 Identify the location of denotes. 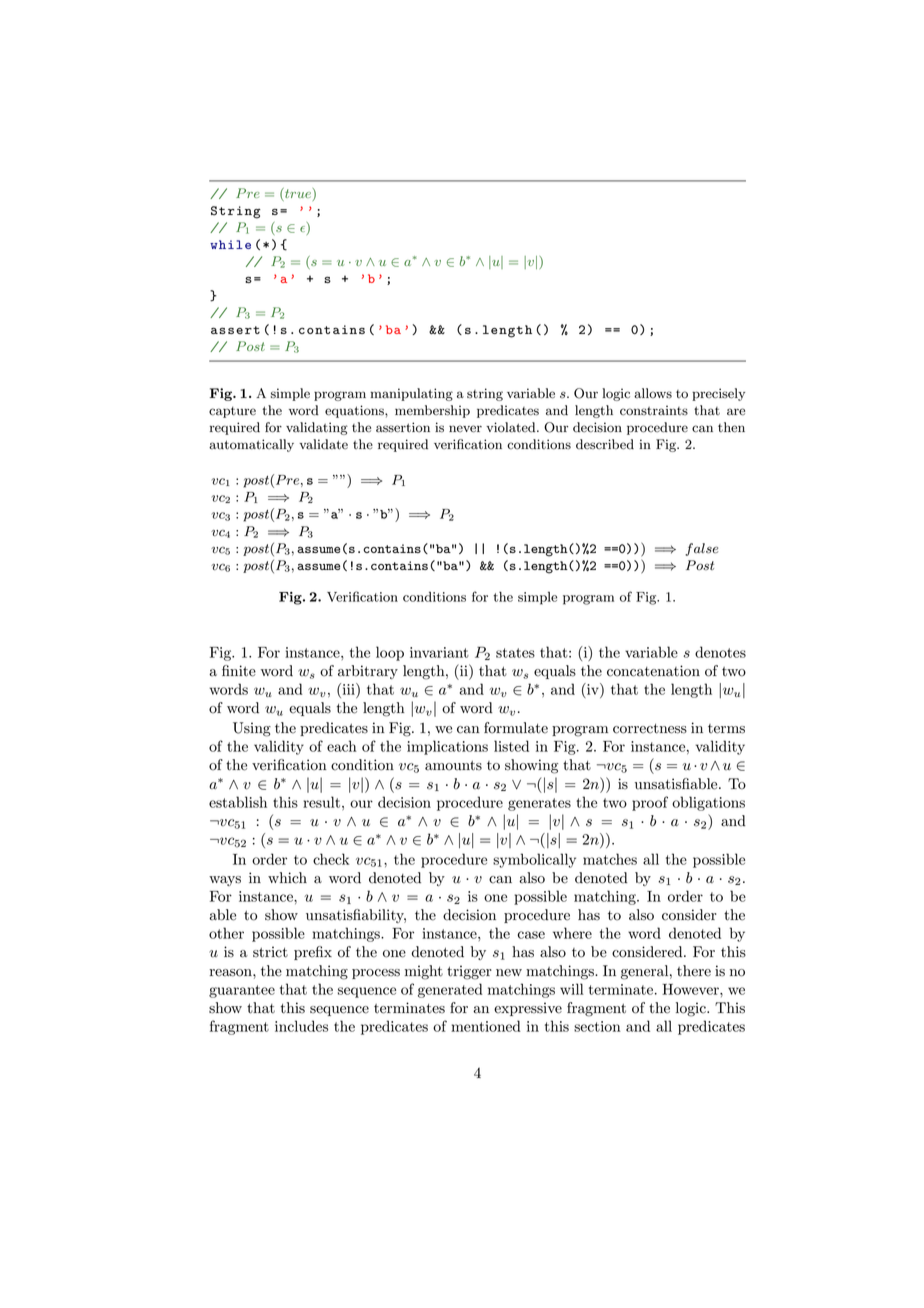
(720, 652).
